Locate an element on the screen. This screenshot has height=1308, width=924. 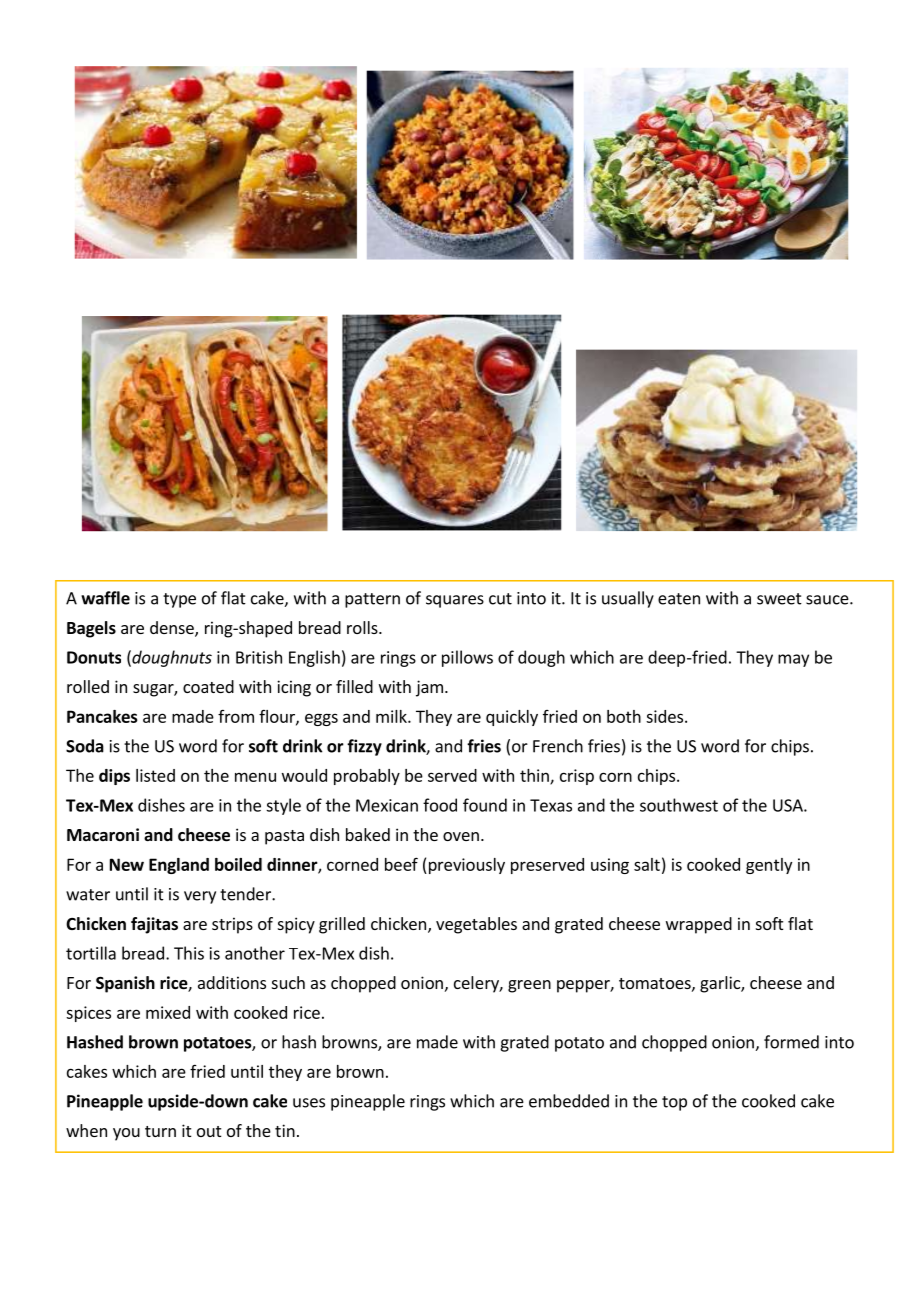
turn is located at coordinates (160, 1131).
